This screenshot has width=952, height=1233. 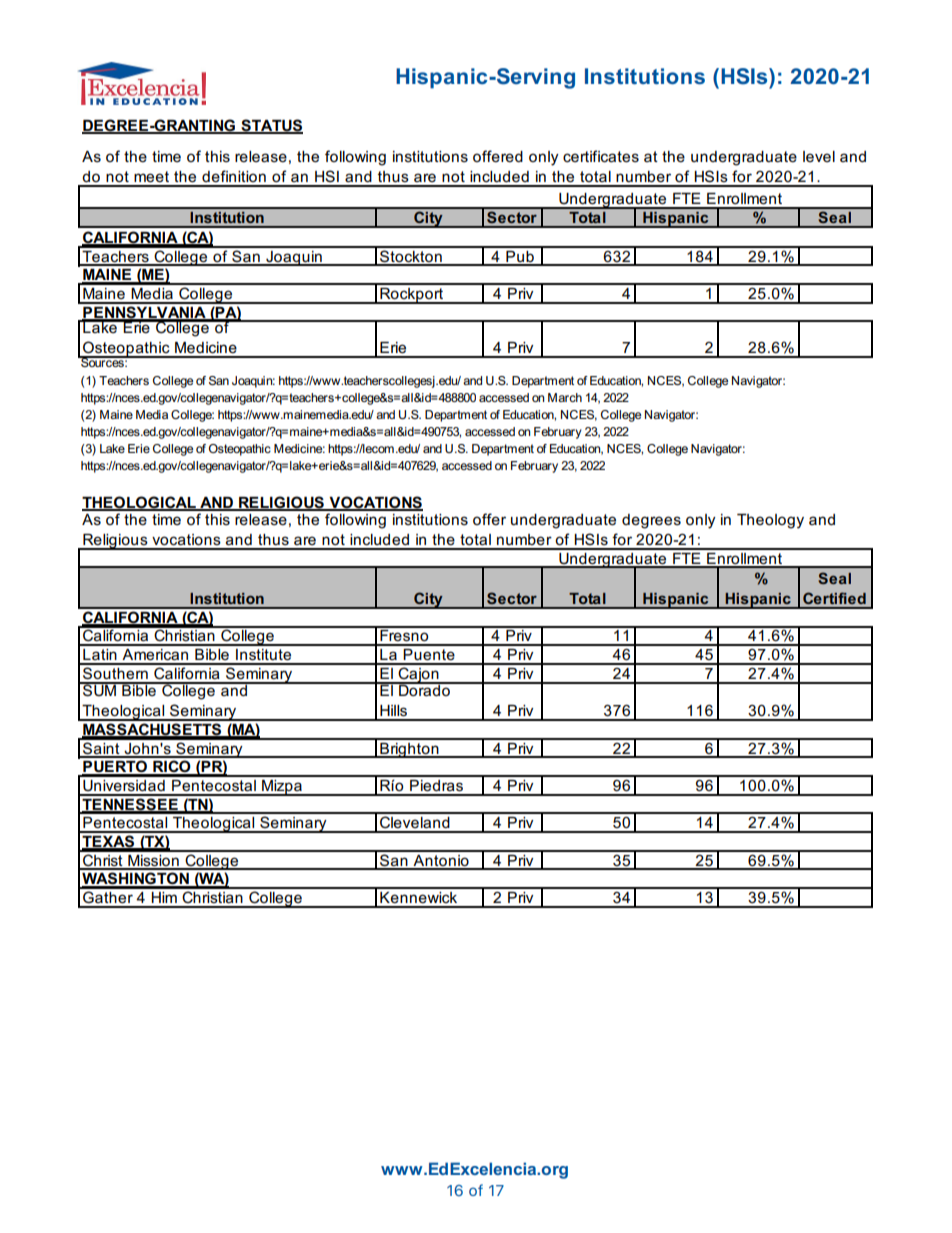 What do you see at coordinates (601, 156) in the screenshot?
I see `certificates` at bounding box center [601, 156].
